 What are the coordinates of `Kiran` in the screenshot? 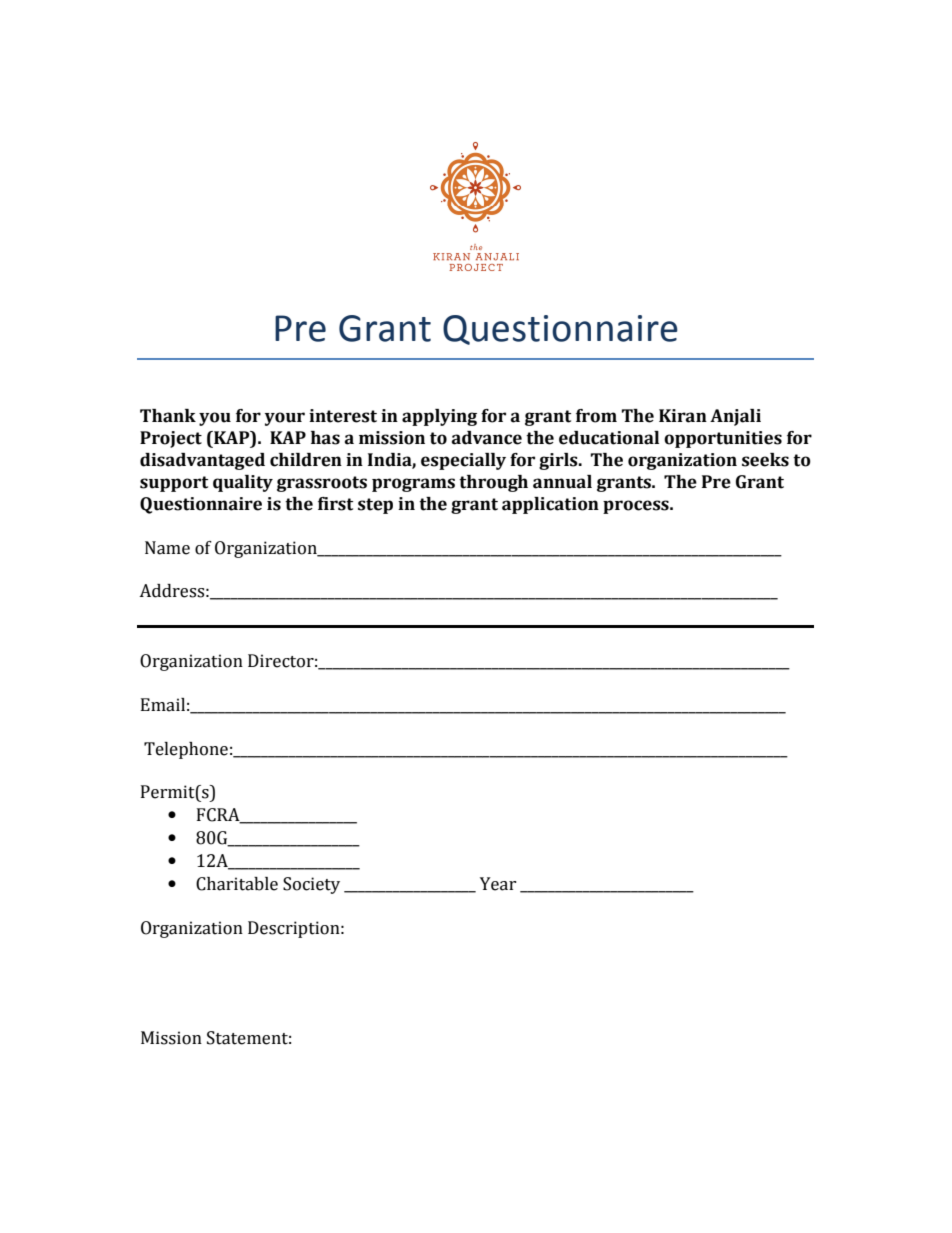 It's located at (683, 416).
